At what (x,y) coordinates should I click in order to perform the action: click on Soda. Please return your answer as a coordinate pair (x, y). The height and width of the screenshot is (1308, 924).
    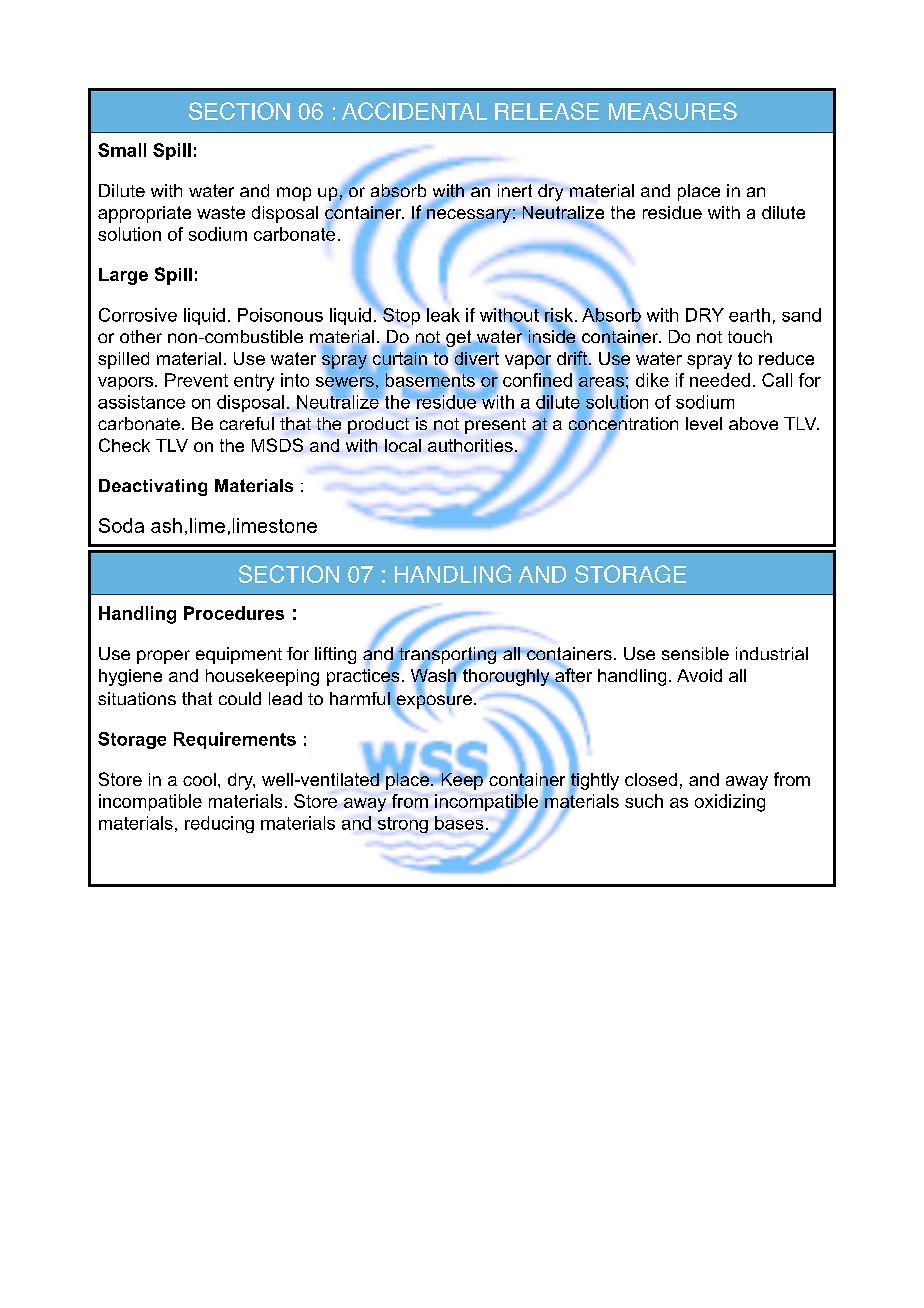
    Looking at the image, I should click on (121, 525).
